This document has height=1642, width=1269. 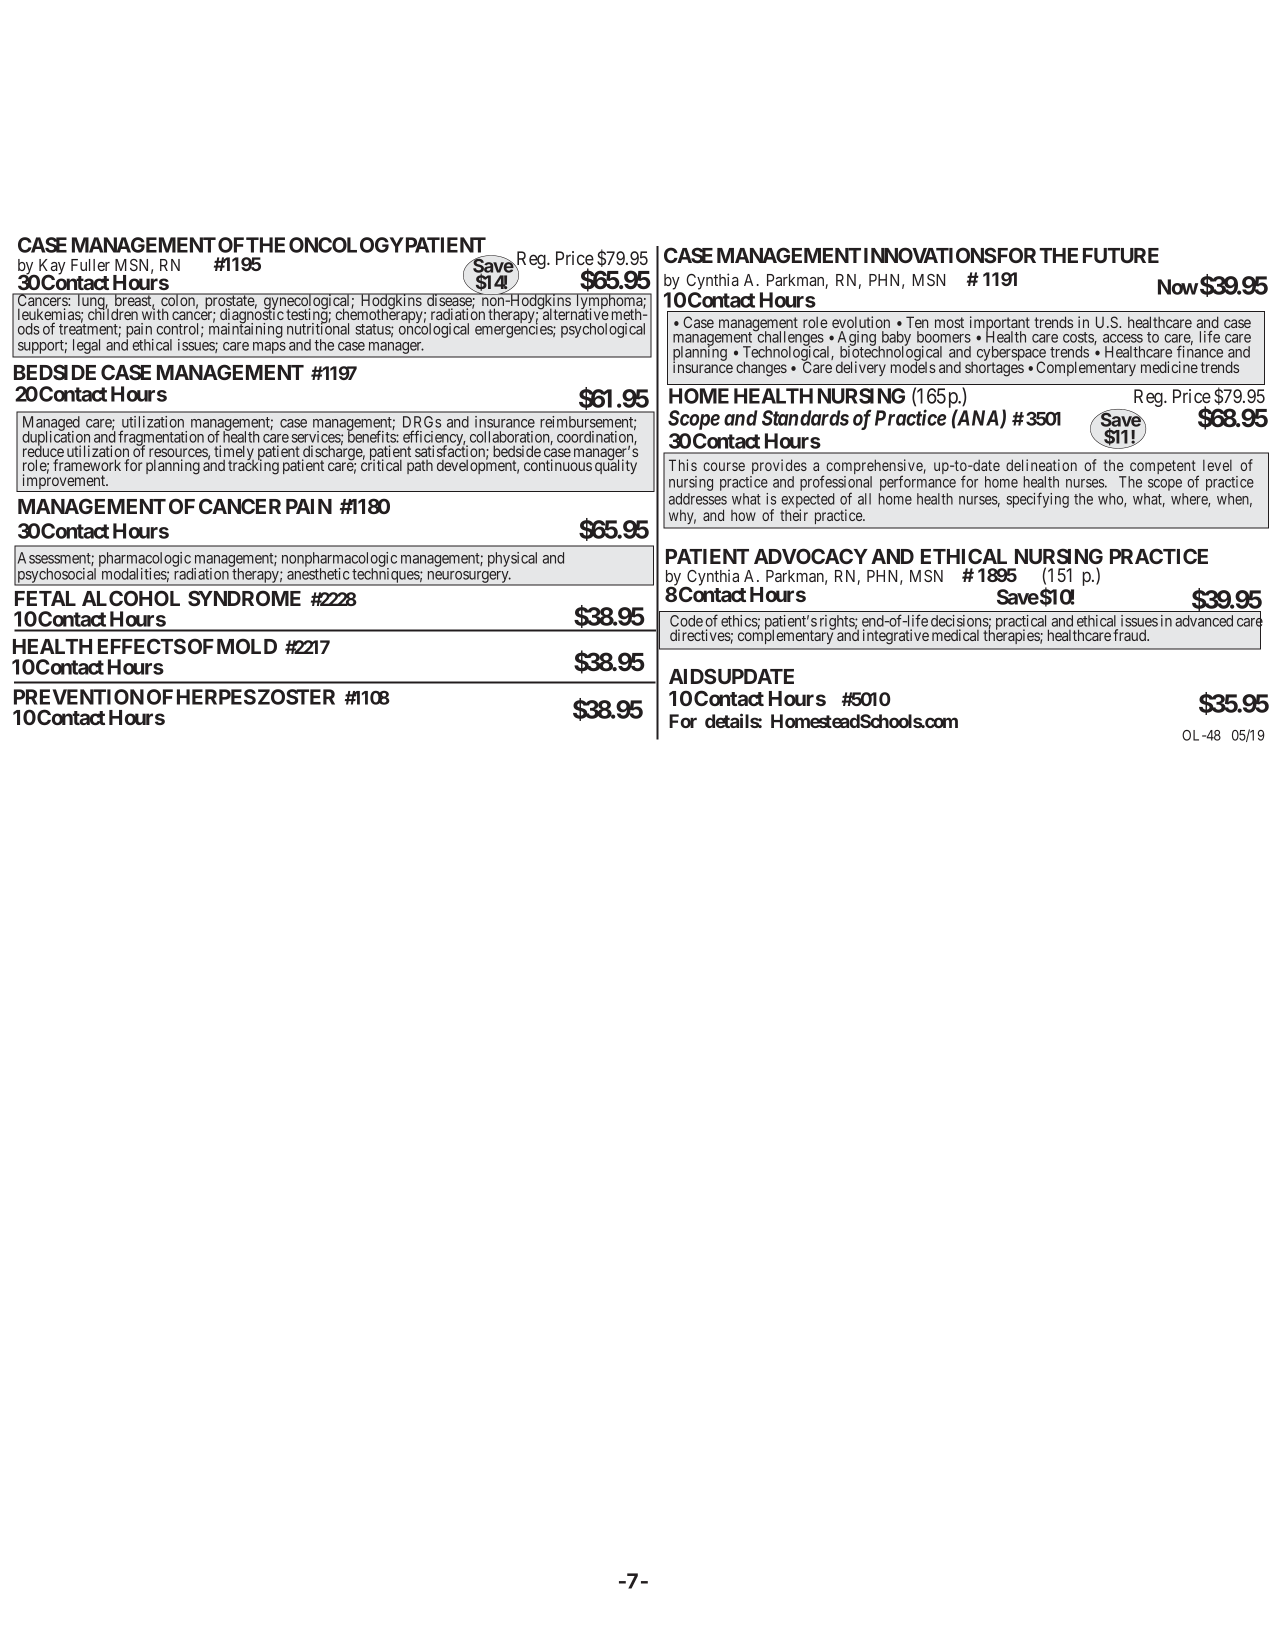 What do you see at coordinates (1041, 465) in the document?
I see `delineation` at bounding box center [1041, 465].
